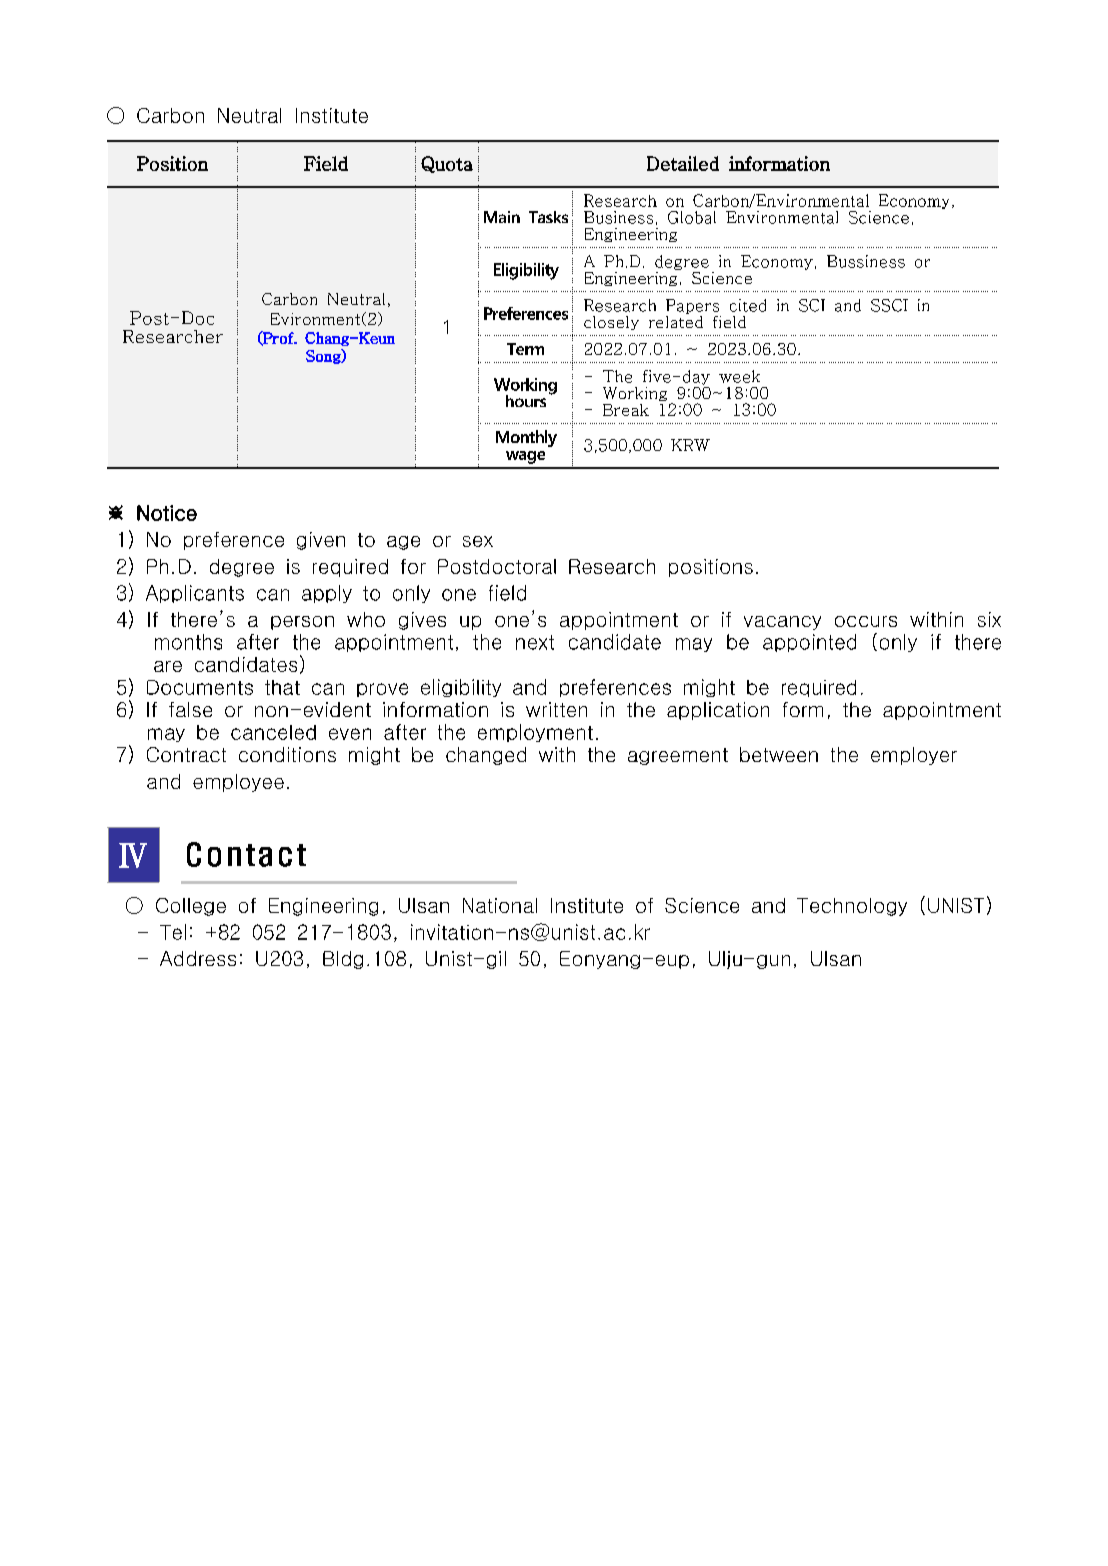 This page has height=1566, width=1108. What do you see at coordinates (535, 642) in the page?
I see `next` at bounding box center [535, 642].
